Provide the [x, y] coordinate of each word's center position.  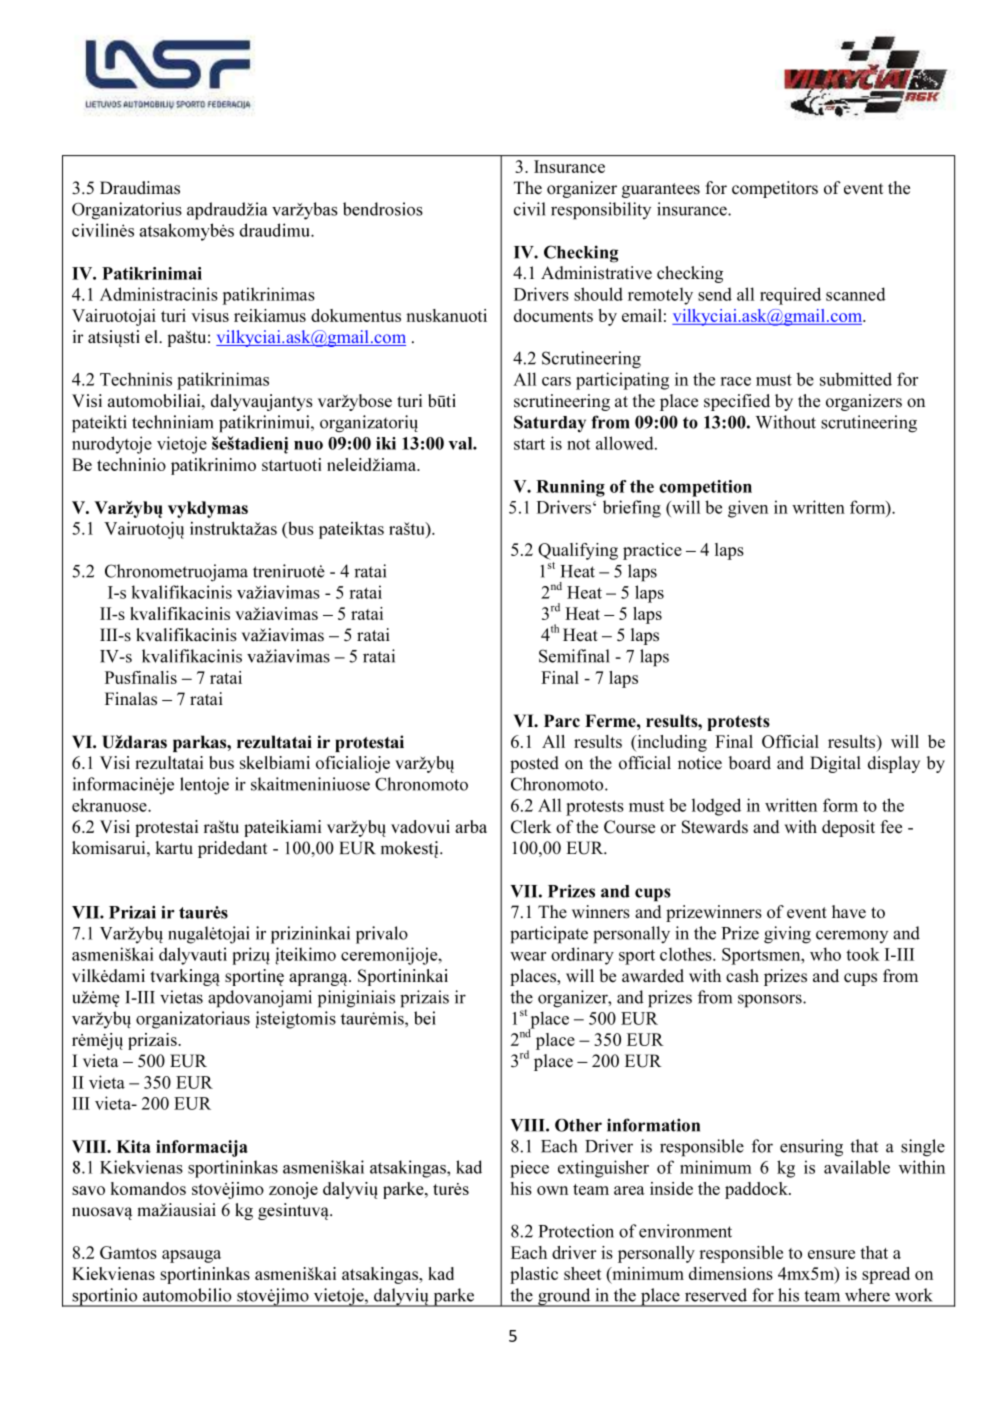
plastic [534, 1275]
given [748, 509]
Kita [133, 1146]
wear [528, 956]
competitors [775, 189]
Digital [835, 764]
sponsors [771, 1001]
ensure [831, 1254]
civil [530, 209]
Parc [562, 721]
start [529, 444]
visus [210, 315]
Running [570, 488]
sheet [582, 1273]
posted [534, 764]
